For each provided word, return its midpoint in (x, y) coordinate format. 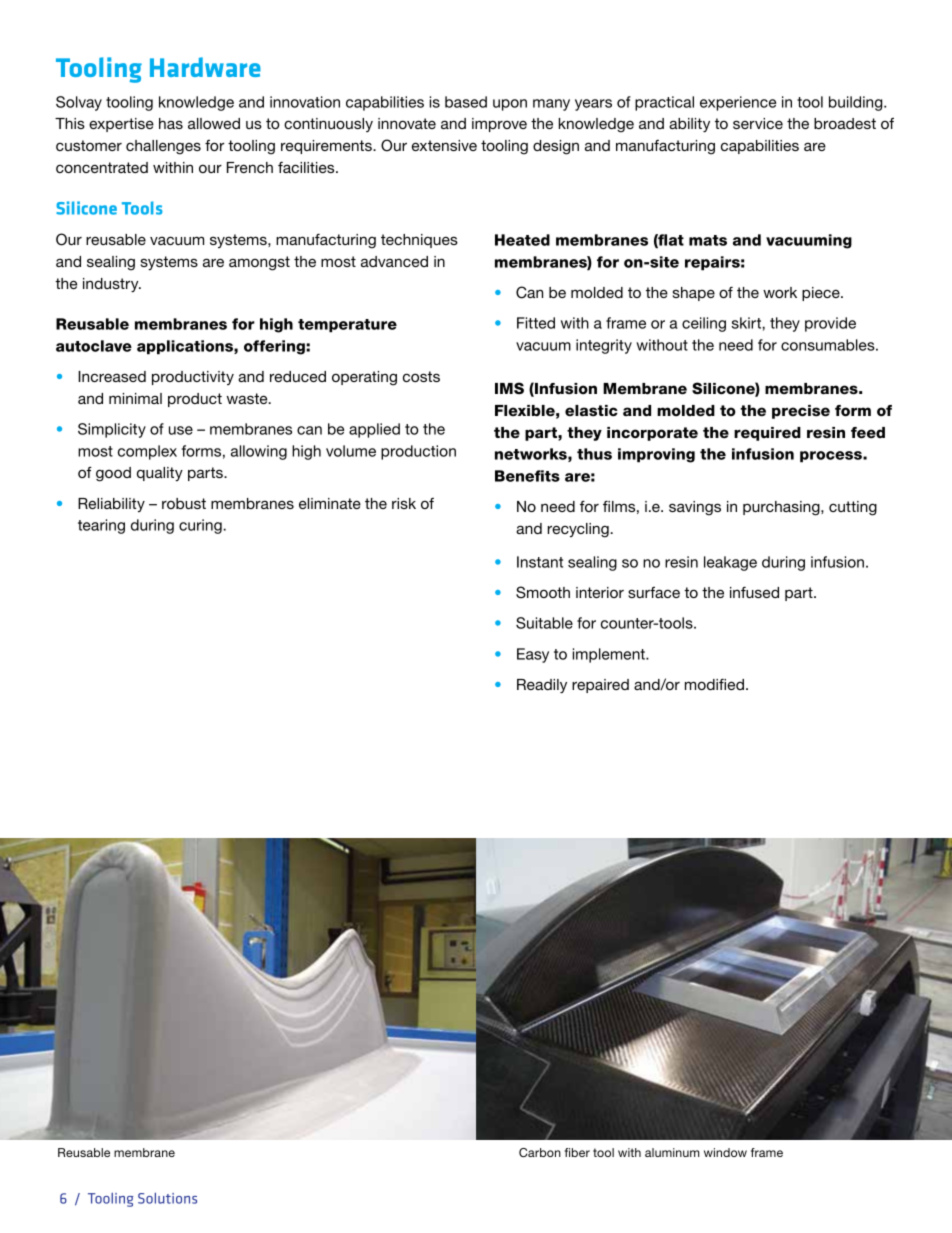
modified (714, 684)
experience (738, 103)
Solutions (167, 1198)
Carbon (540, 1152)
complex (147, 452)
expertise (121, 125)
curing (201, 526)
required (767, 434)
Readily (542, 686)
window (725, 1152)
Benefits (527, 476)
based (466, 102)
